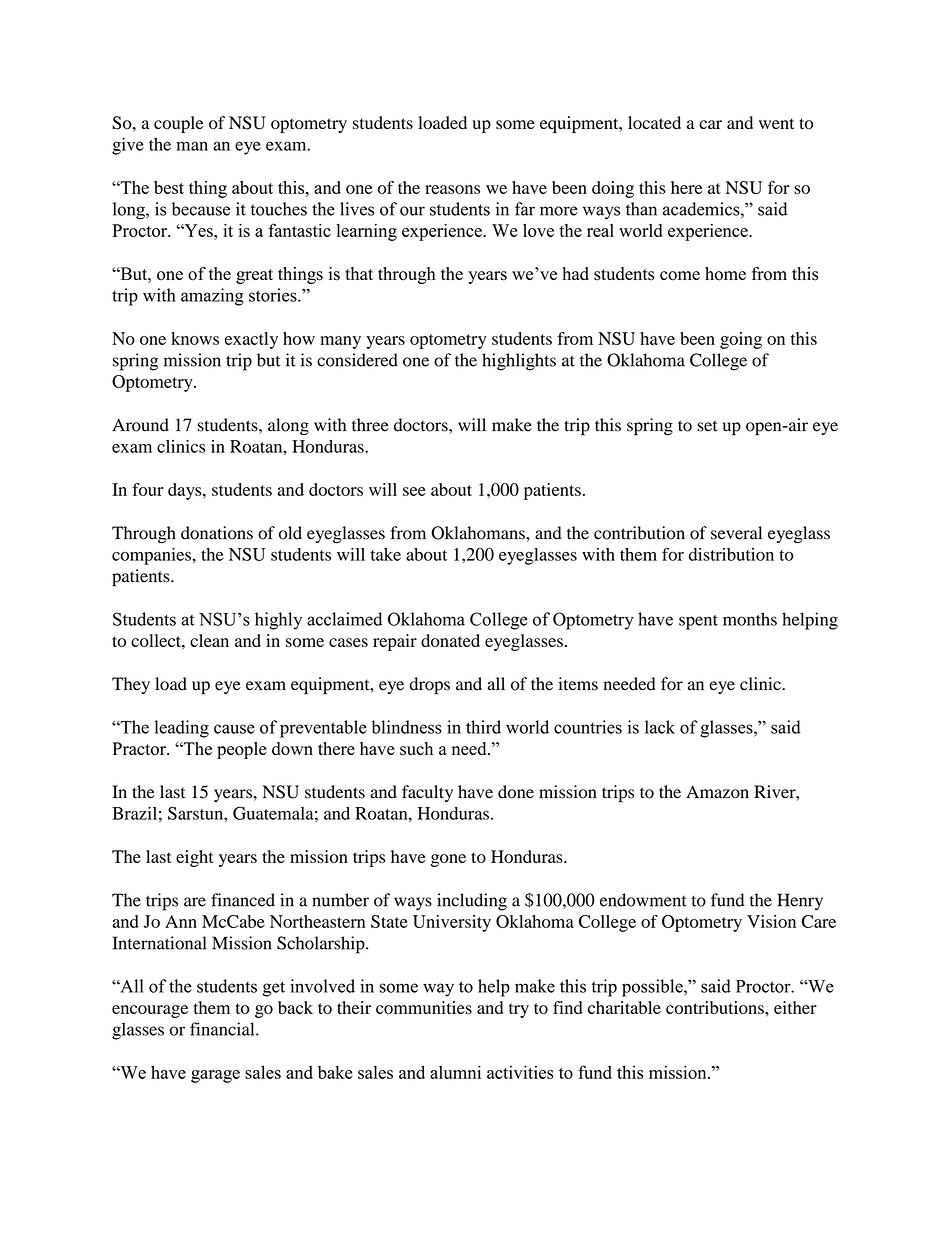  What do you see at coordinates (195, 858) in the document?
I see `eight` at bounding box center [195, 858].
